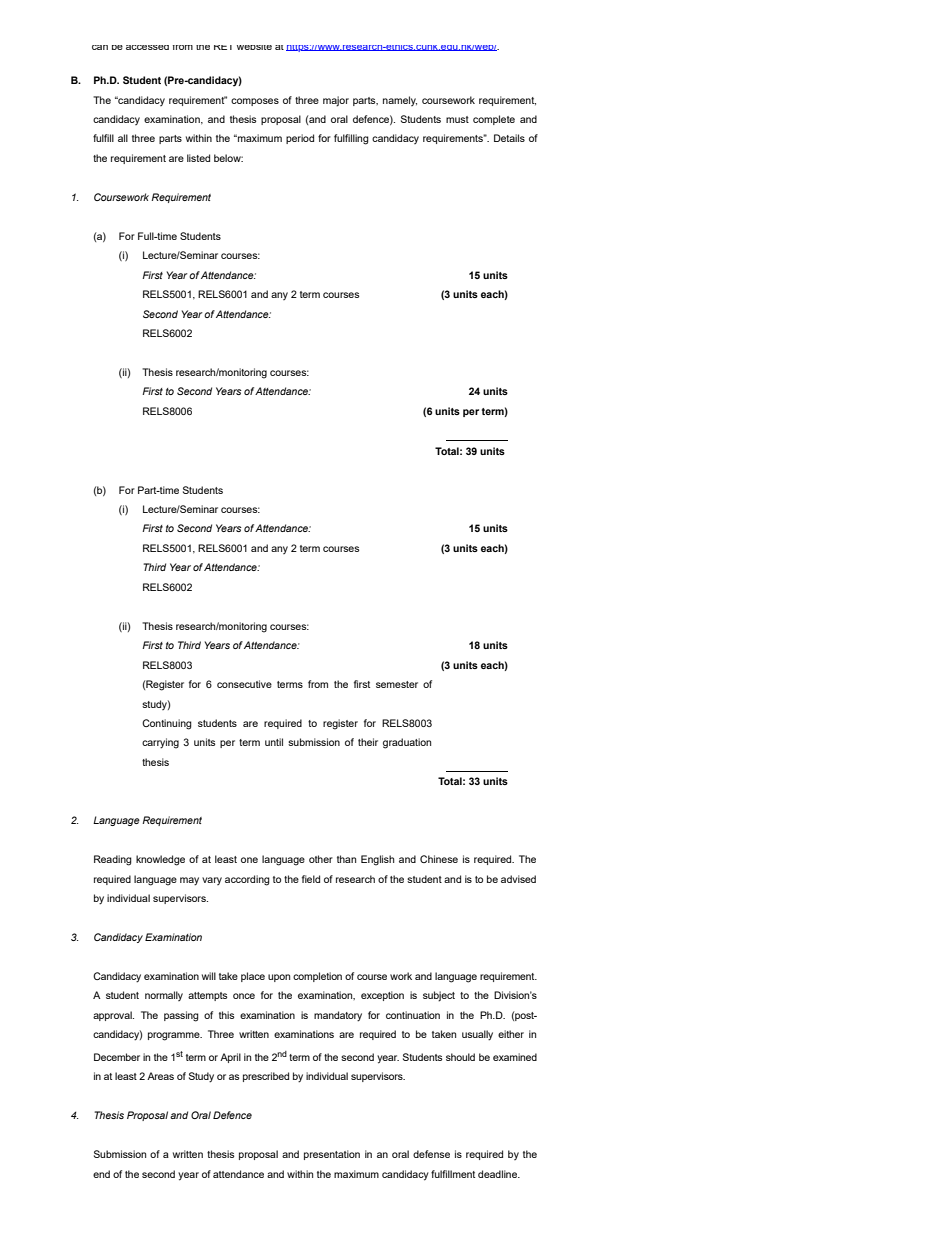 The width and height of the image is (952, 1233). I want to click on Areas, so click(160, 1076).
